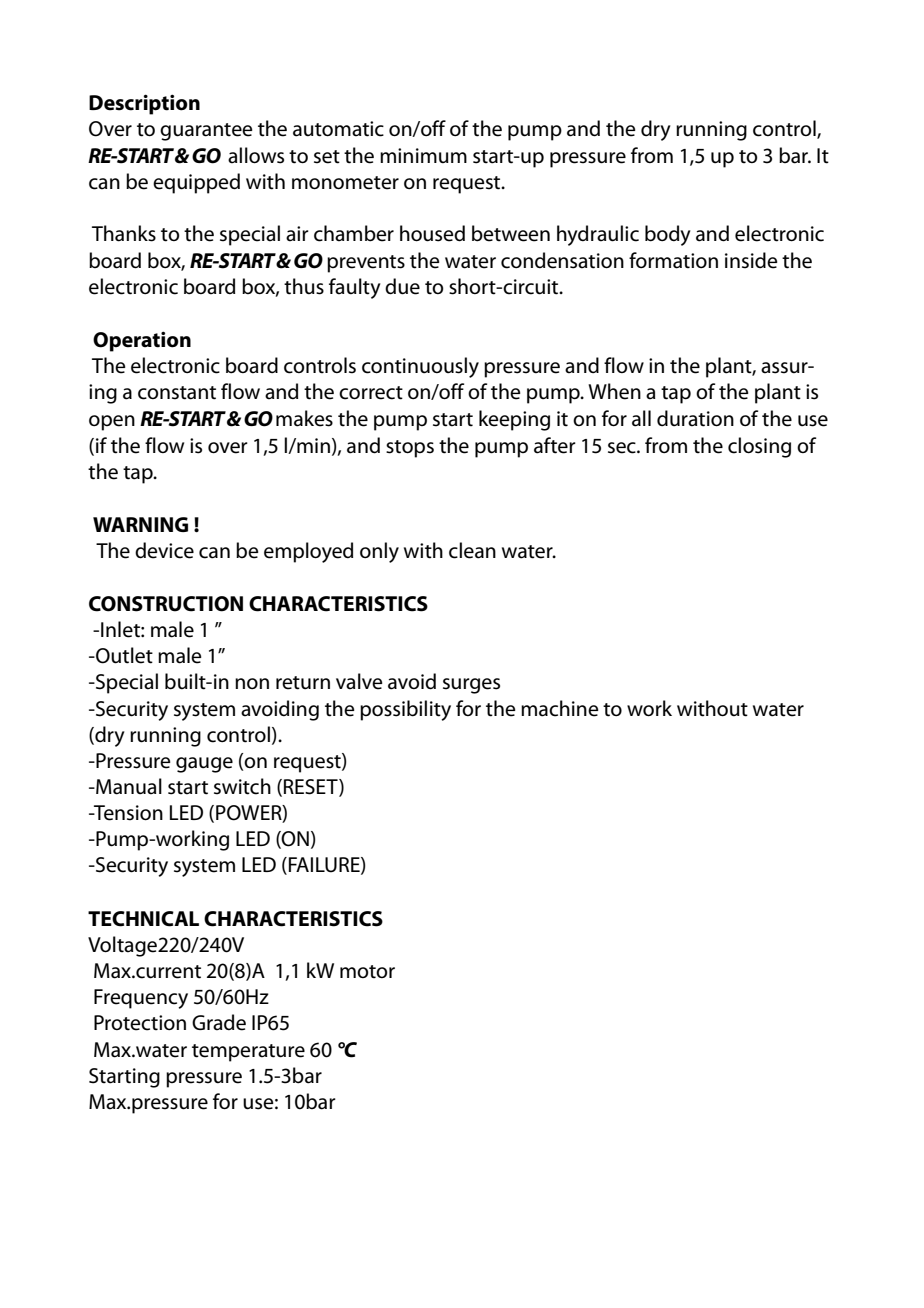 The height and width of the page is (1308, 924). I want to click on stops, so click(410, 449).
